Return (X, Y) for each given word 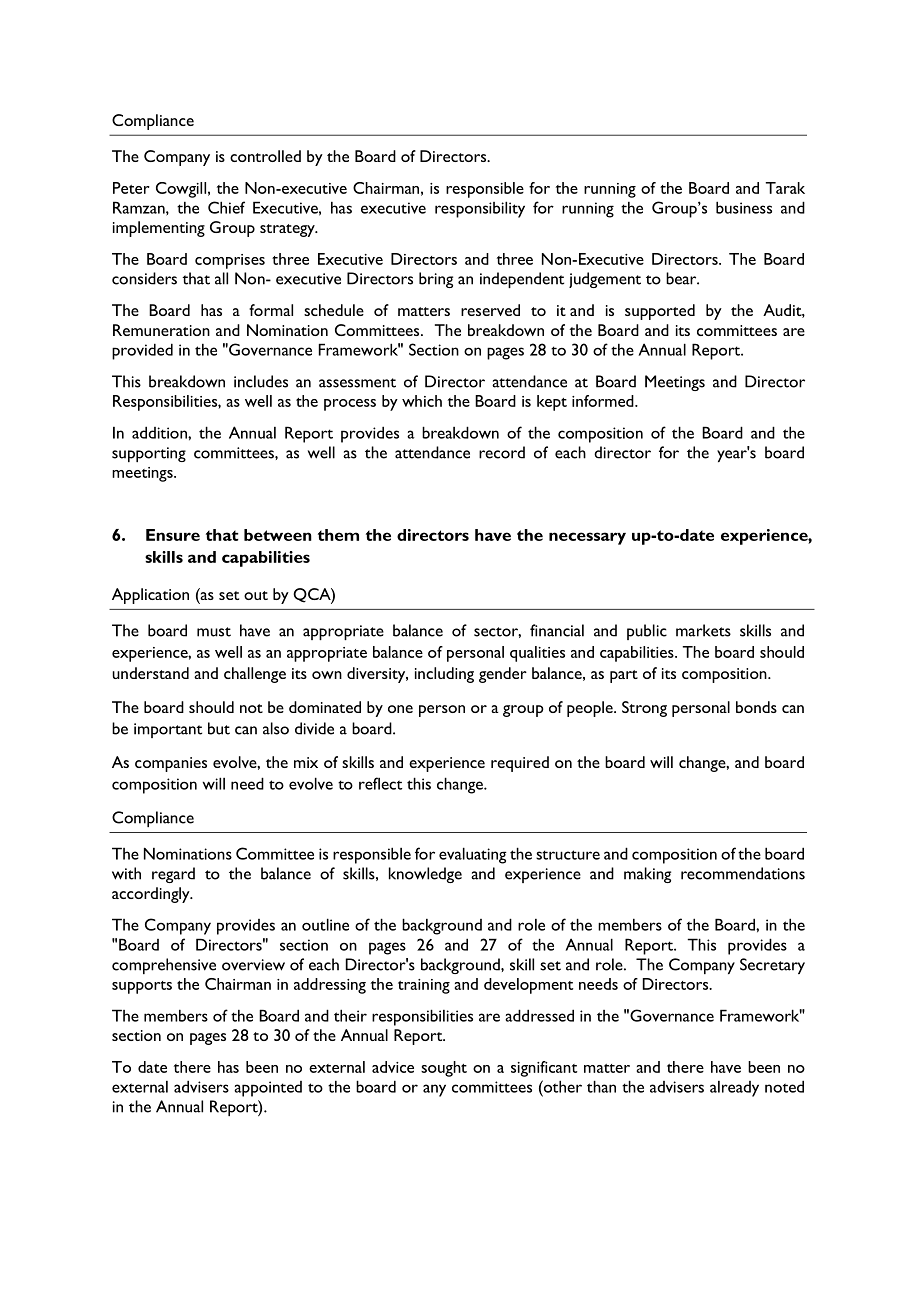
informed (604, 401)
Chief (226, 207)
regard (173, 875)
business (744, 207)
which (422, 401)
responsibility (480, 209)
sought (444, 1069)
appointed (268, 1089)
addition (160, 432)
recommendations (743, 873)
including (444, 675)
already (734, 1089)
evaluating (473, 855)
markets (703, 630)
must (214, 632)
